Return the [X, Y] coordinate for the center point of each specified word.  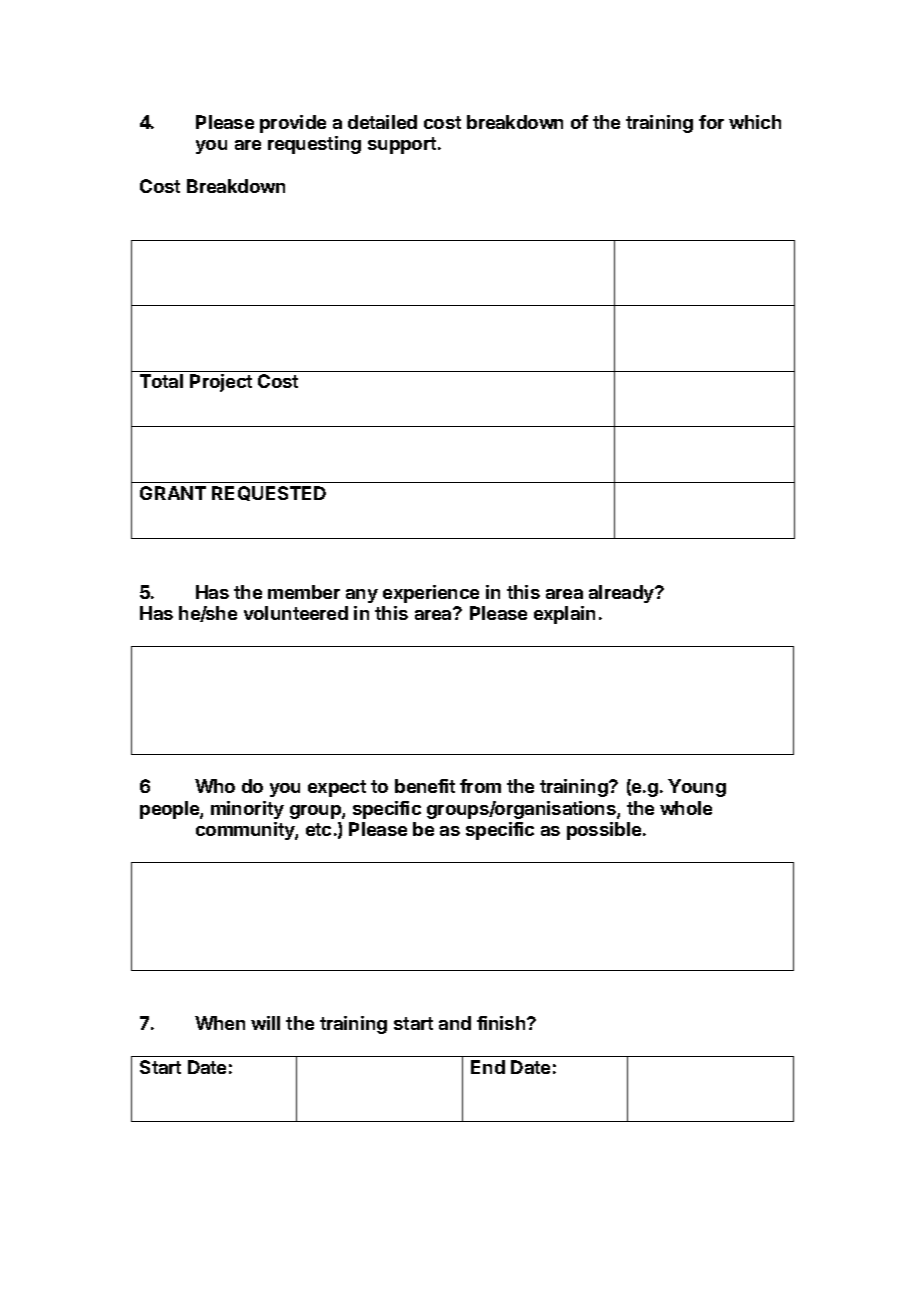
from [480, 786]
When [220, 1023]
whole [686, 808]
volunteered [296, 613]
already [622, 594]
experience [431, 594]
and [455, 1023]
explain [564, 615]
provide [293, 124]
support [403, 145]
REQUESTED [269, 493]
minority [247, 810]
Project [221, 383]
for [711, 122]
